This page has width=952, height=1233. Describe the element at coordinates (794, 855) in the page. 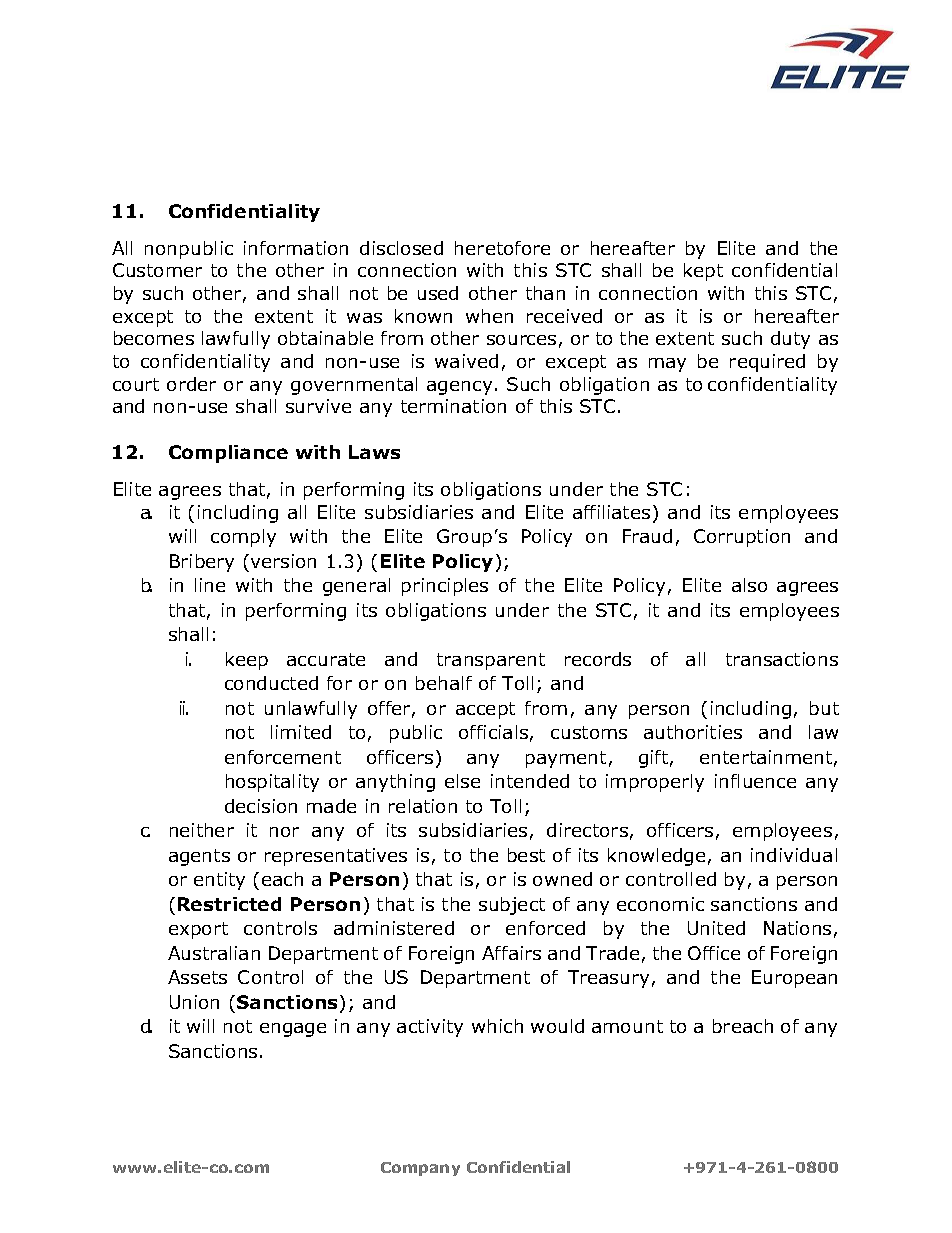

I see `individual` at that location.
